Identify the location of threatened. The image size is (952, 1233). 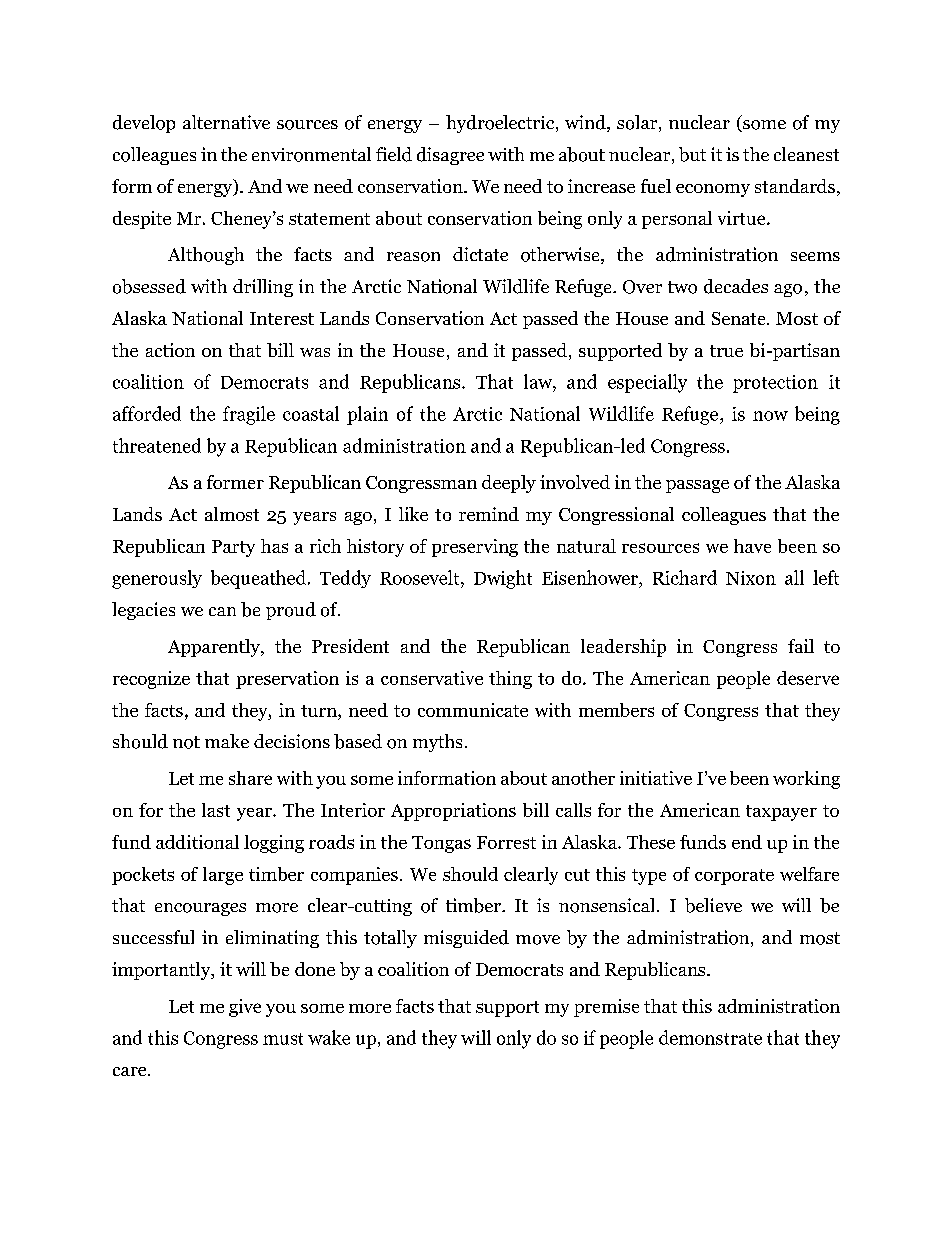
(157, 445).
